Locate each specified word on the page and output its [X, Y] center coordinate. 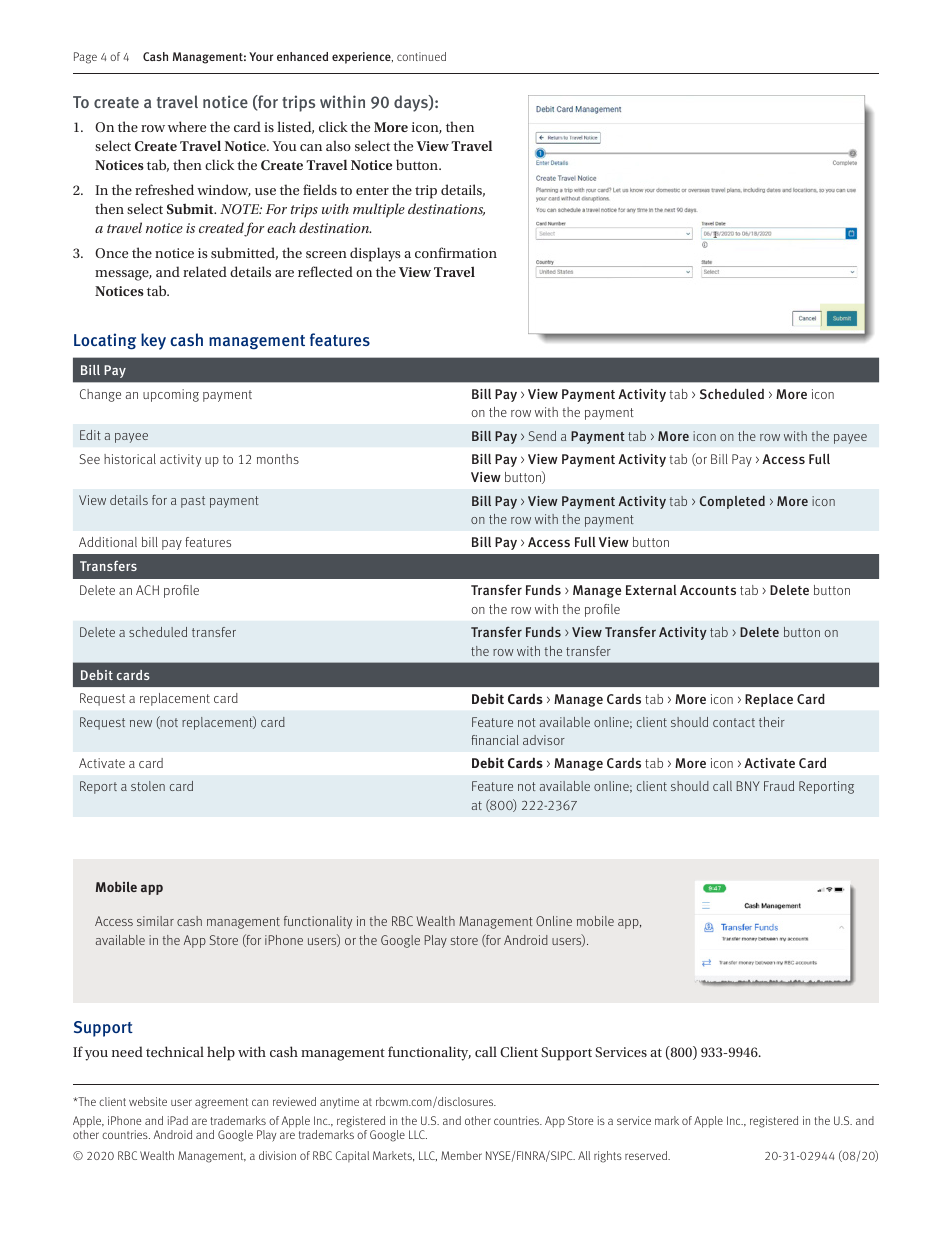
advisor [544, 740]
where [187, 126]
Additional [108, 542]
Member [461, 1155]
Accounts [708, 590]
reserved [647, 1155]
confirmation [456, 252]
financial [495, 740]
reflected [325, 271]
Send [542, 436]
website [148, 1101]
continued [421, 56]
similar [155, 921]
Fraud [779, 786]
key [153, 341]
